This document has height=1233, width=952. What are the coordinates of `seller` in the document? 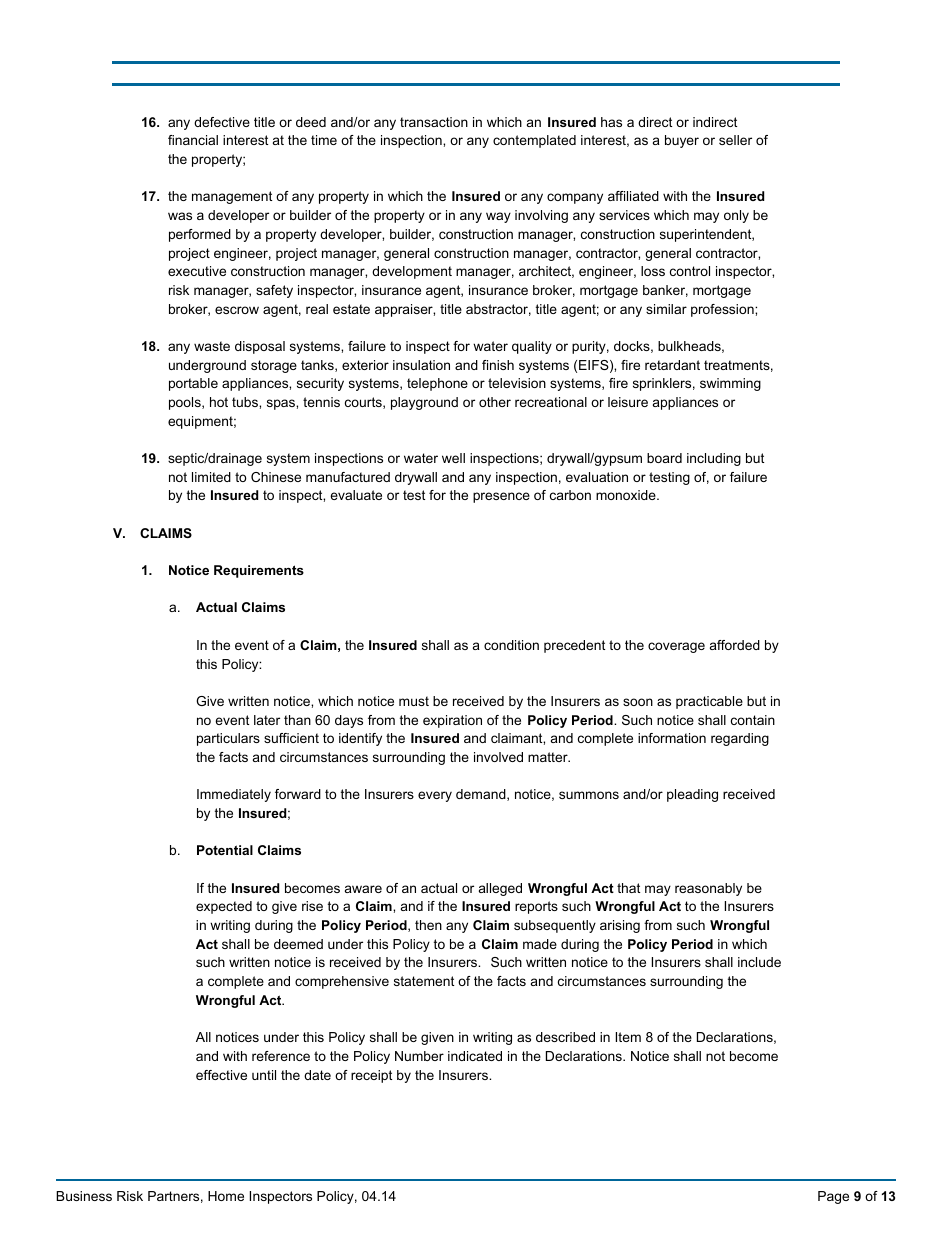 It's located at (735, 140).
